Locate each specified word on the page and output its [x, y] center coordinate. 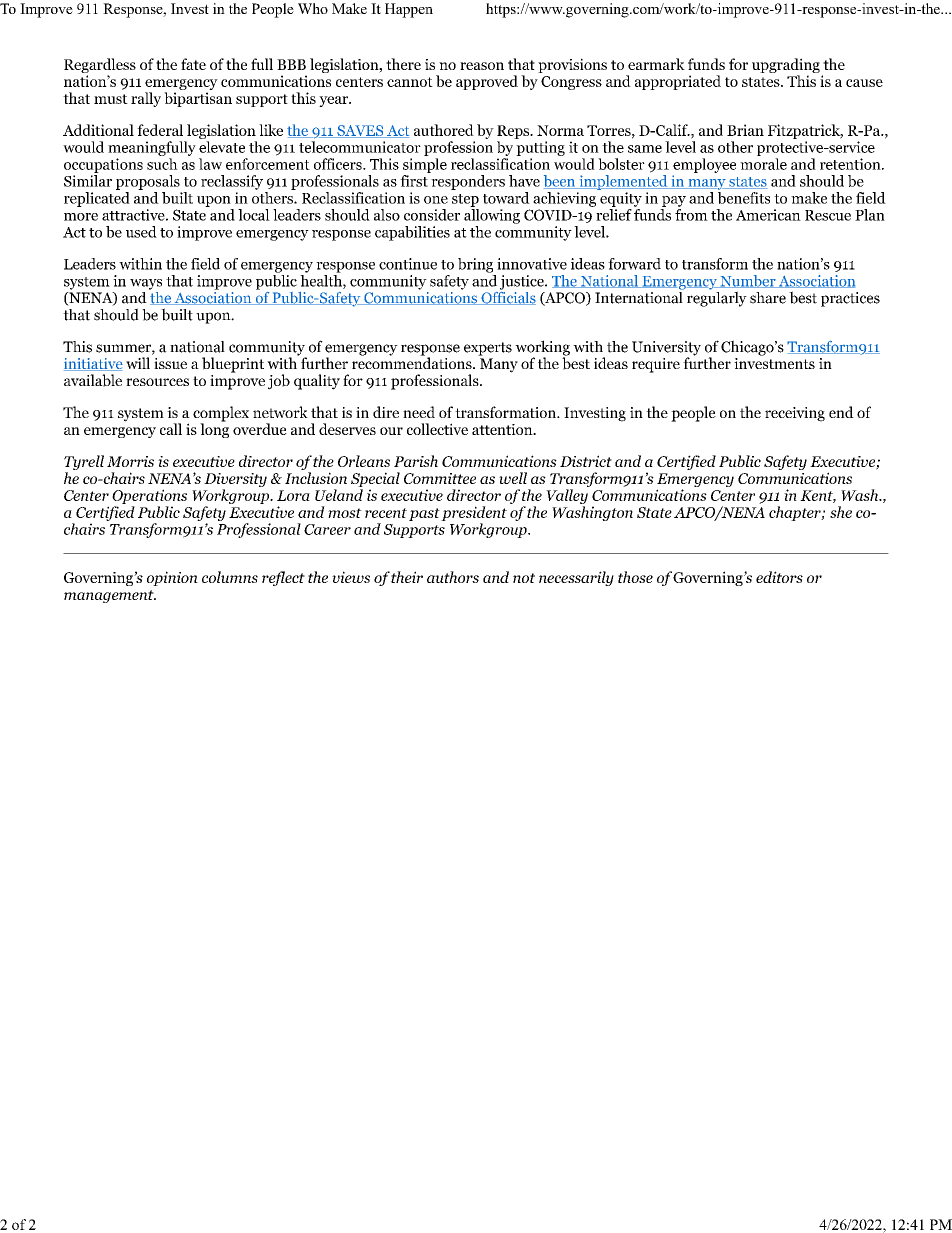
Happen [409, 10]
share [768, 298]
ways [146, 284]
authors [453, 577]
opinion [172, 578]
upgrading [786, 67]
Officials [507, 297]
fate [193, 64]
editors [779, 577]
